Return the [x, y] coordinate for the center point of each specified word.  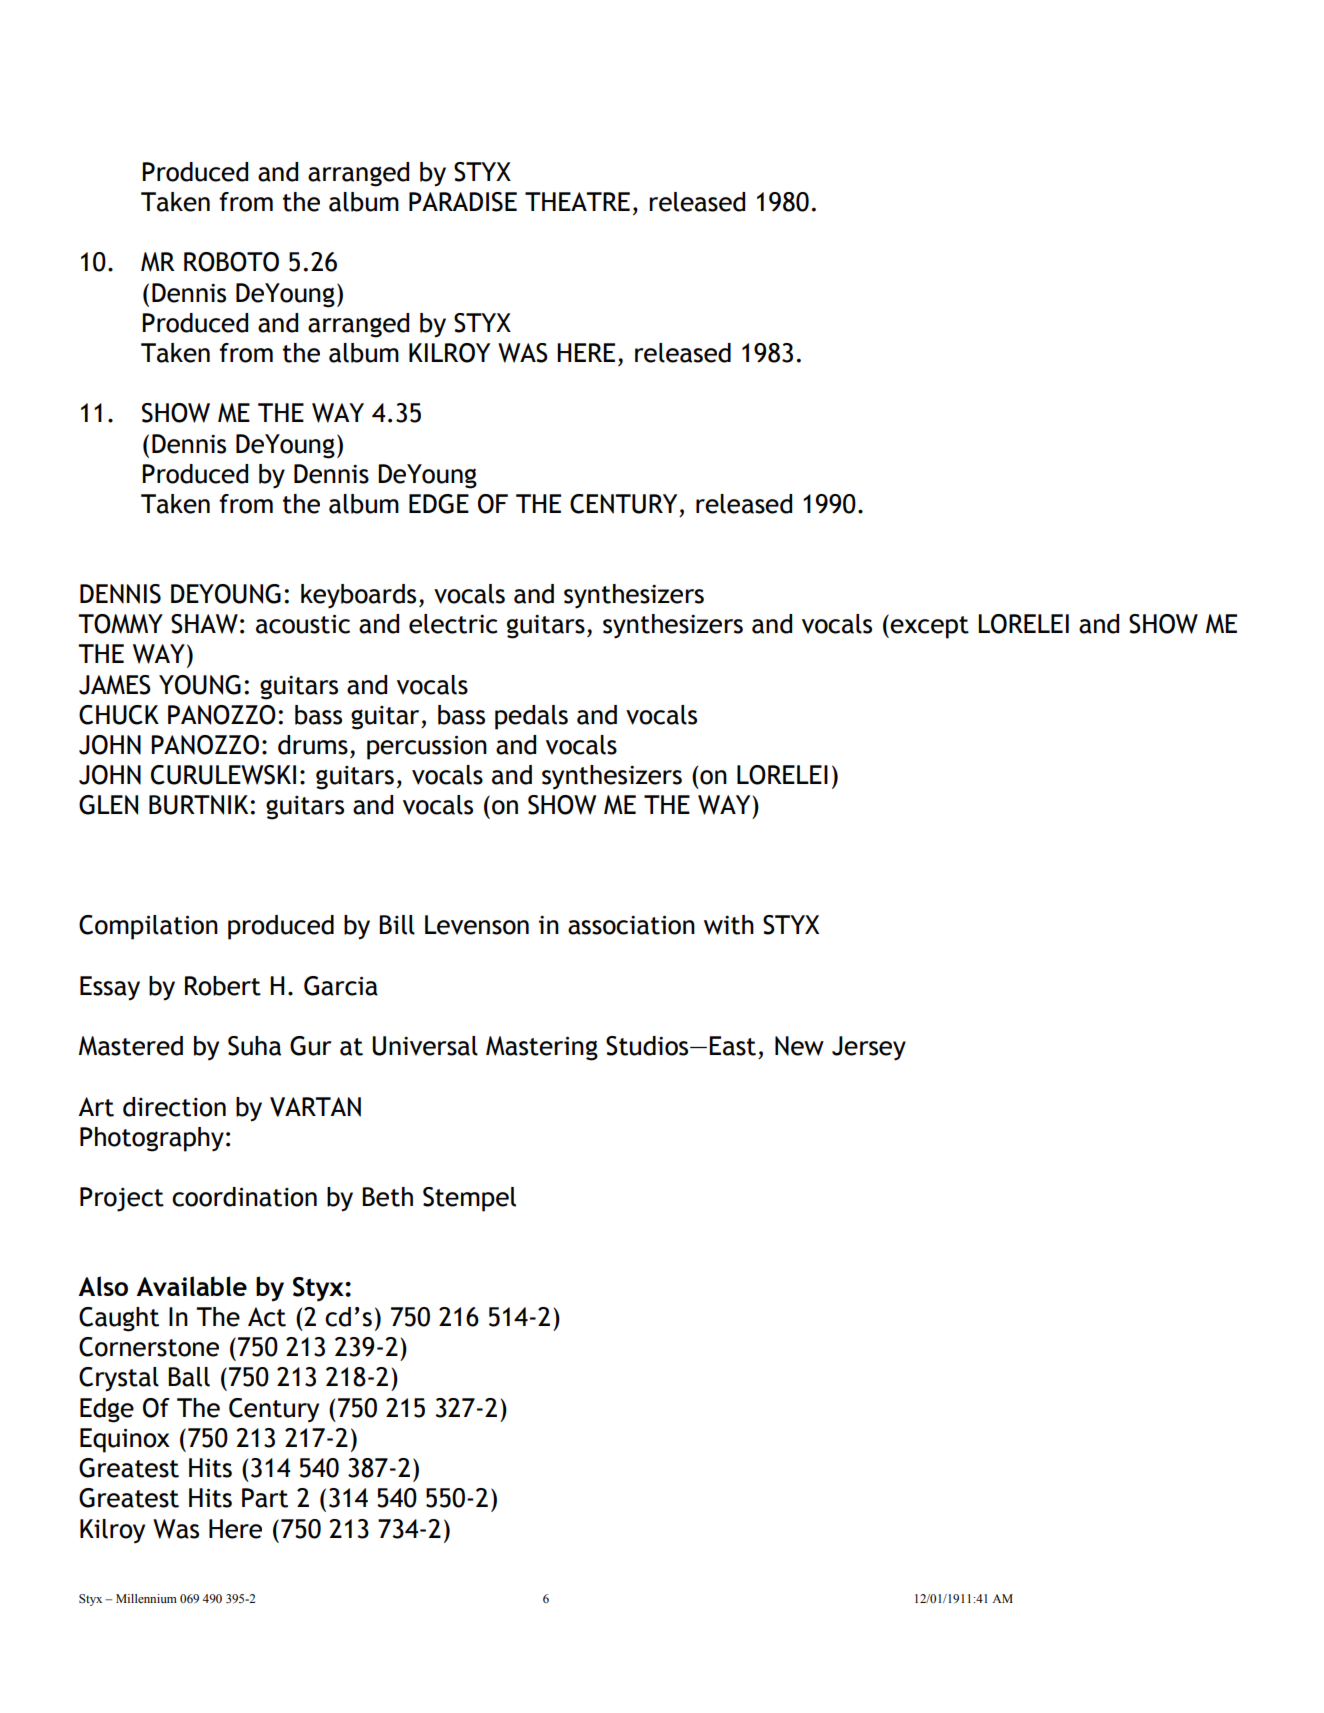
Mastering [542, 1048]
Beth [387, 1197]
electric [453, 624]
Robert [223, 986]
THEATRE [577, 201]
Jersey [869, 1048]
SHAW [204, 624]
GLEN [108, 805]
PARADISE [463, 202]
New [799, 1046]
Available [191, 1286]
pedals [531, 717]
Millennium [146, 1598]
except [929, 627]
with [729, 925]
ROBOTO [231, 262]
